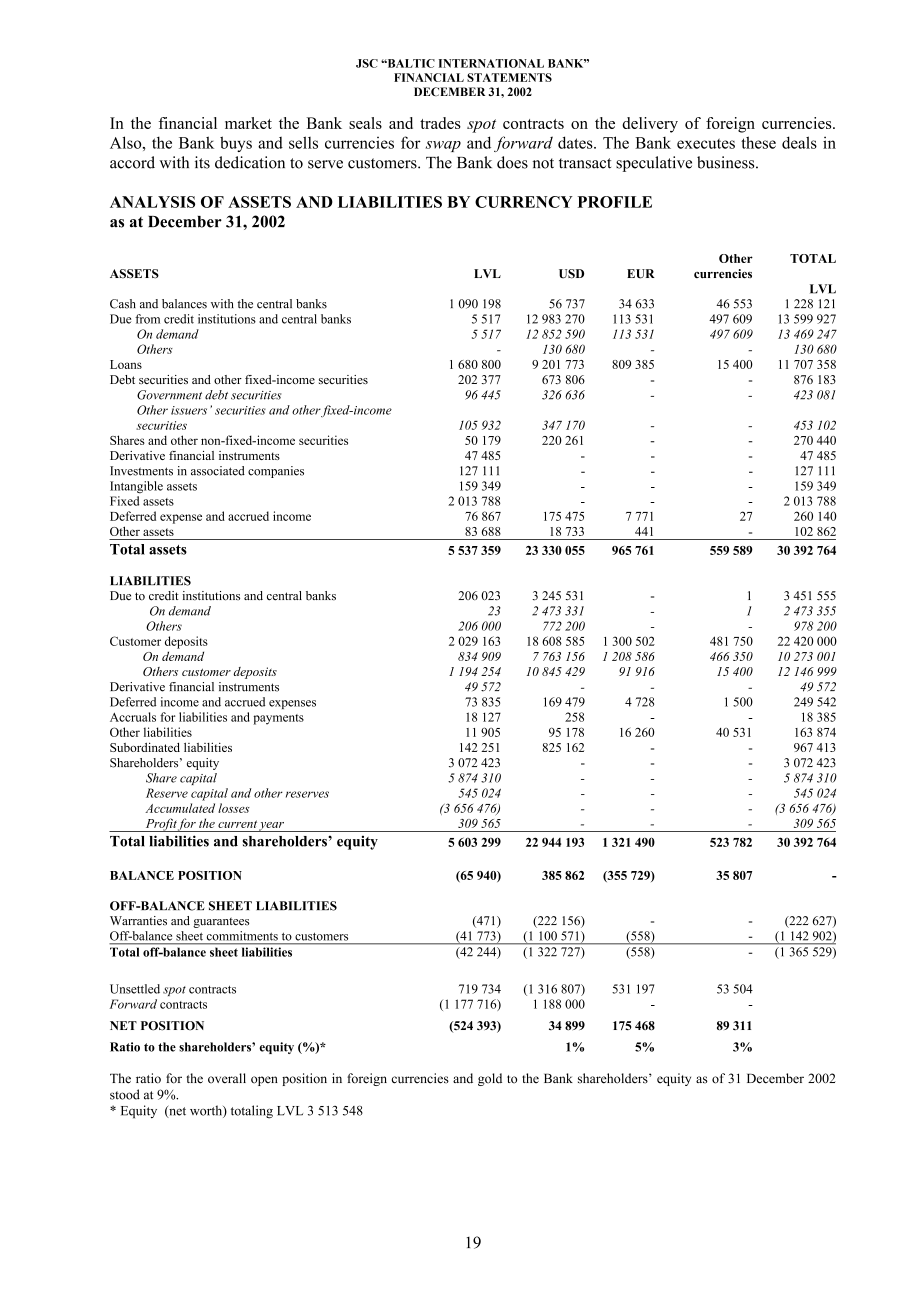 This document has width=924, height=1308. What do you see at coordinates (276, 472) in the document?
I see `companies` at bounding box center [276, 472].
